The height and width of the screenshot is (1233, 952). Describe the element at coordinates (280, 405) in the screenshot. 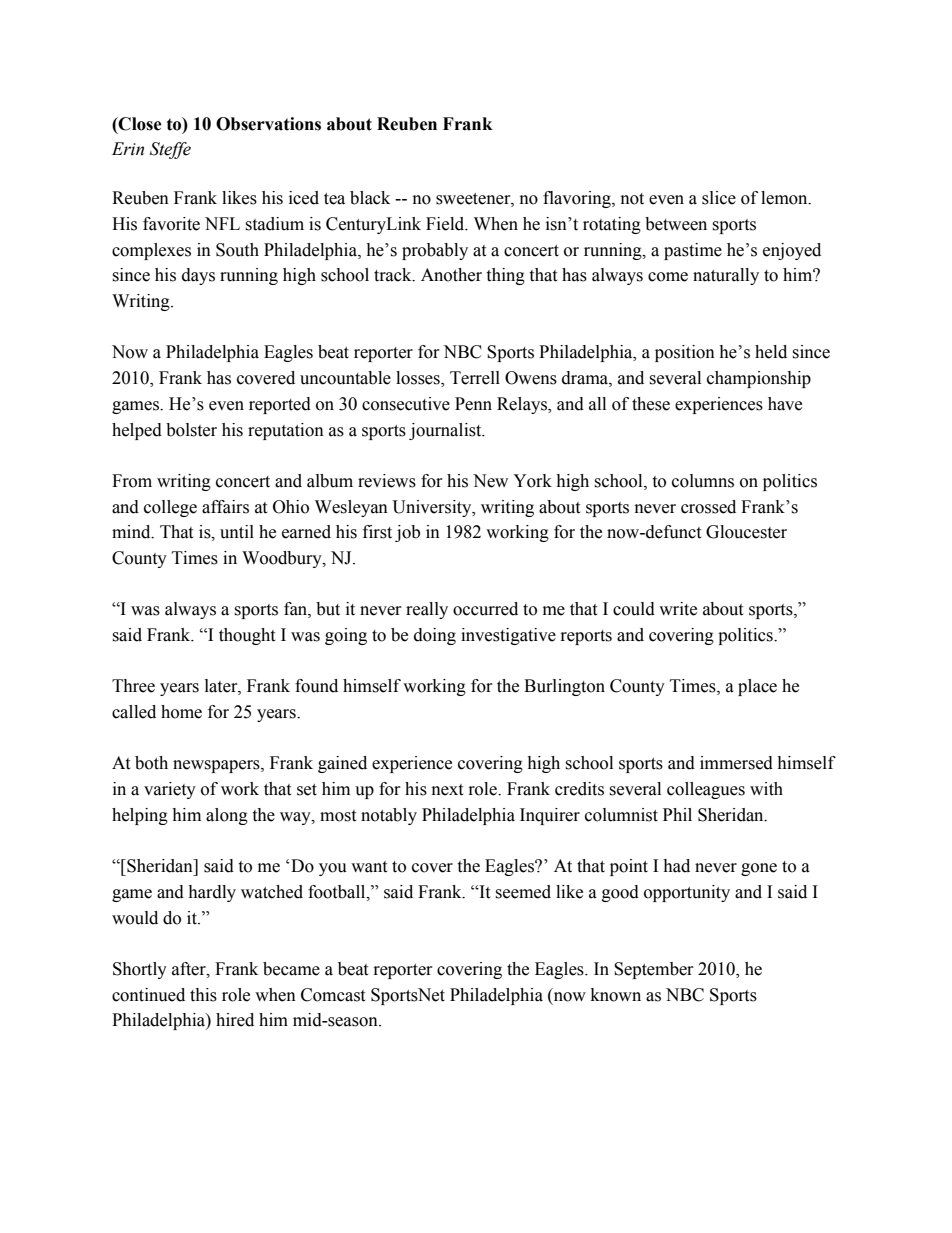

I see `reported` at that location.
